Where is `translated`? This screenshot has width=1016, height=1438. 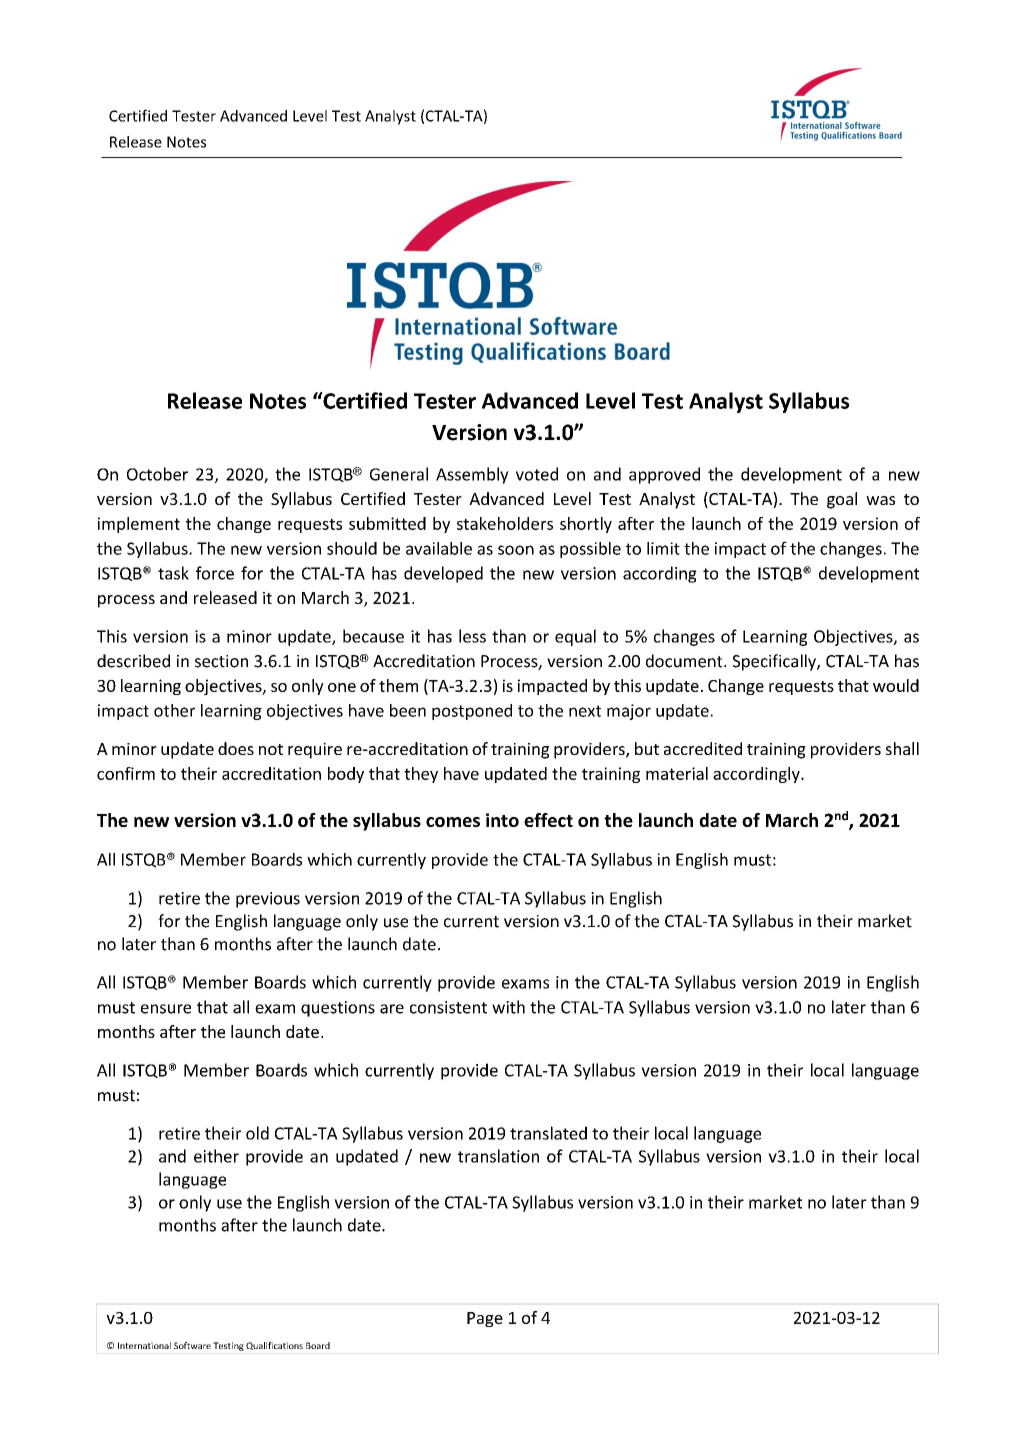
translated is located at coordinates (548, 1133).
